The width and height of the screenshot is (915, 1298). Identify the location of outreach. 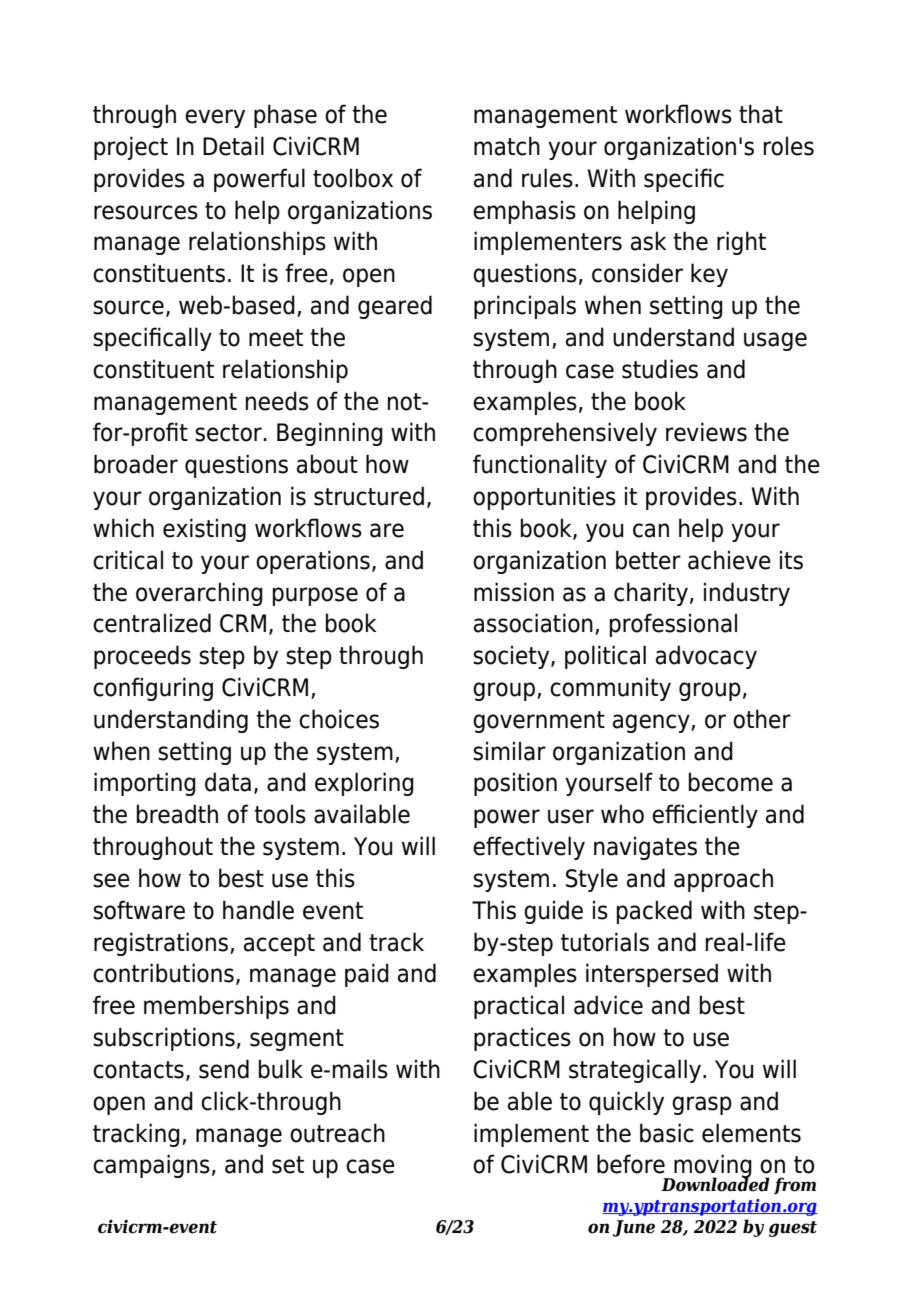
(337, 1133).
